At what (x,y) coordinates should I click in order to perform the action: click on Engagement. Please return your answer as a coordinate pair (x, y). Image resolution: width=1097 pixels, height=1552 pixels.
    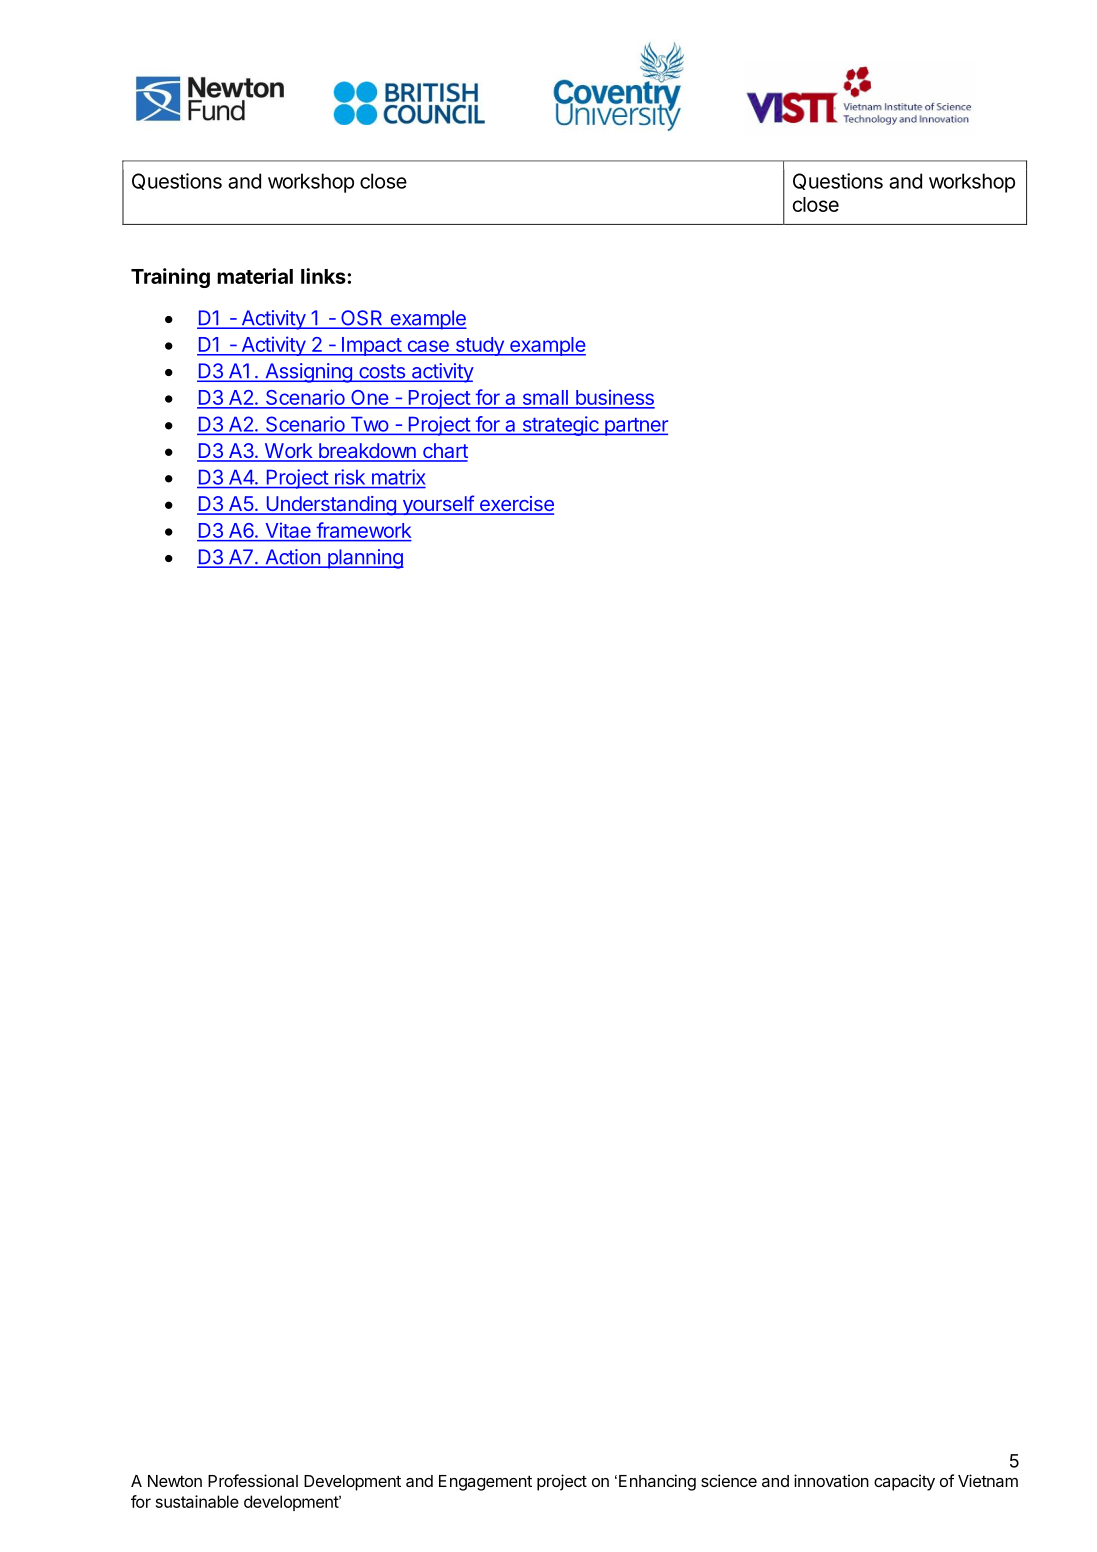
    Looking at the image, I should click on (485, 1483).
